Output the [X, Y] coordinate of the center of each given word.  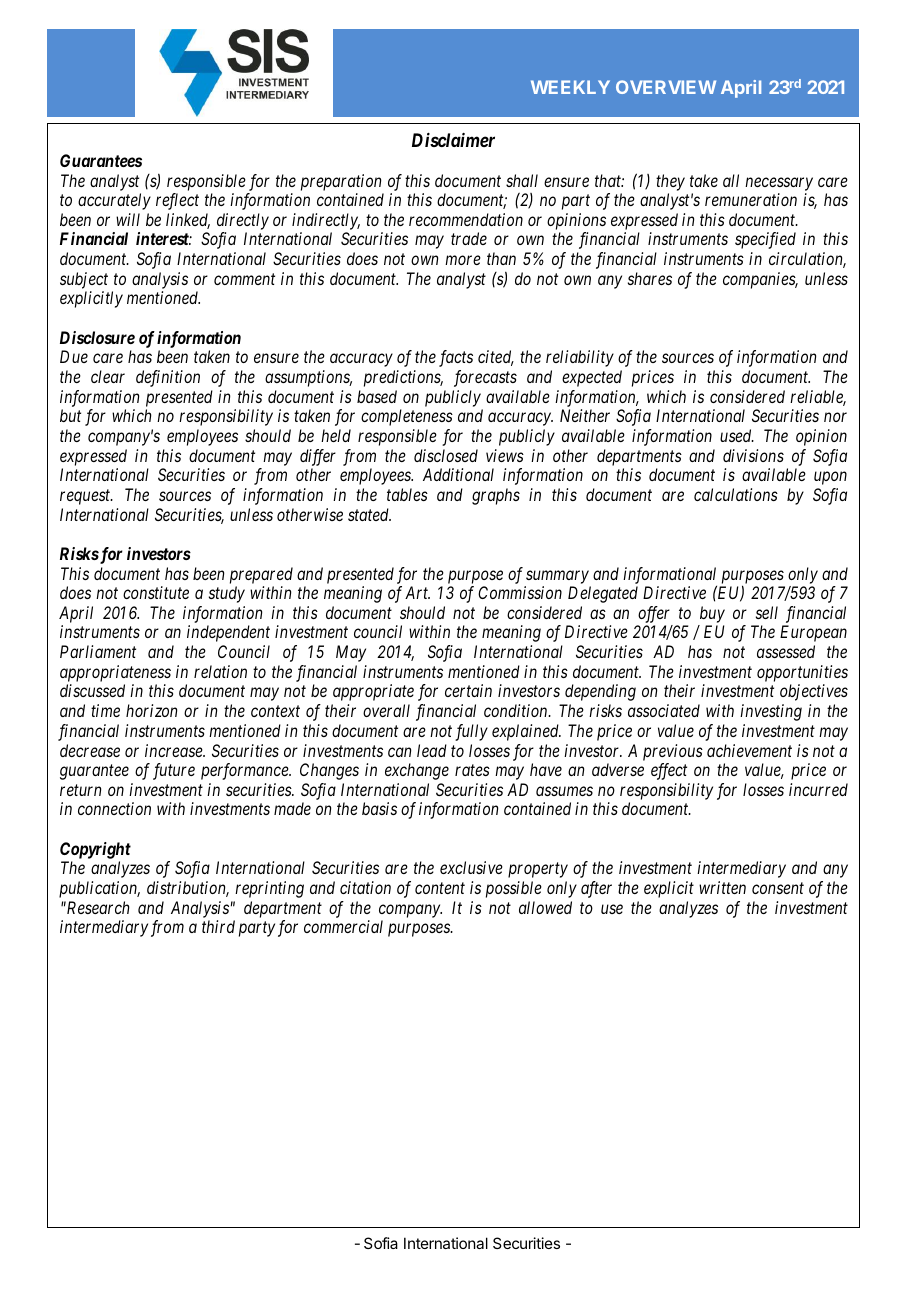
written [722, 887]
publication [99, 889]
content [440, 888]
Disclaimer [453, 140]
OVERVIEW [666, 87]
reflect [177, 201]
